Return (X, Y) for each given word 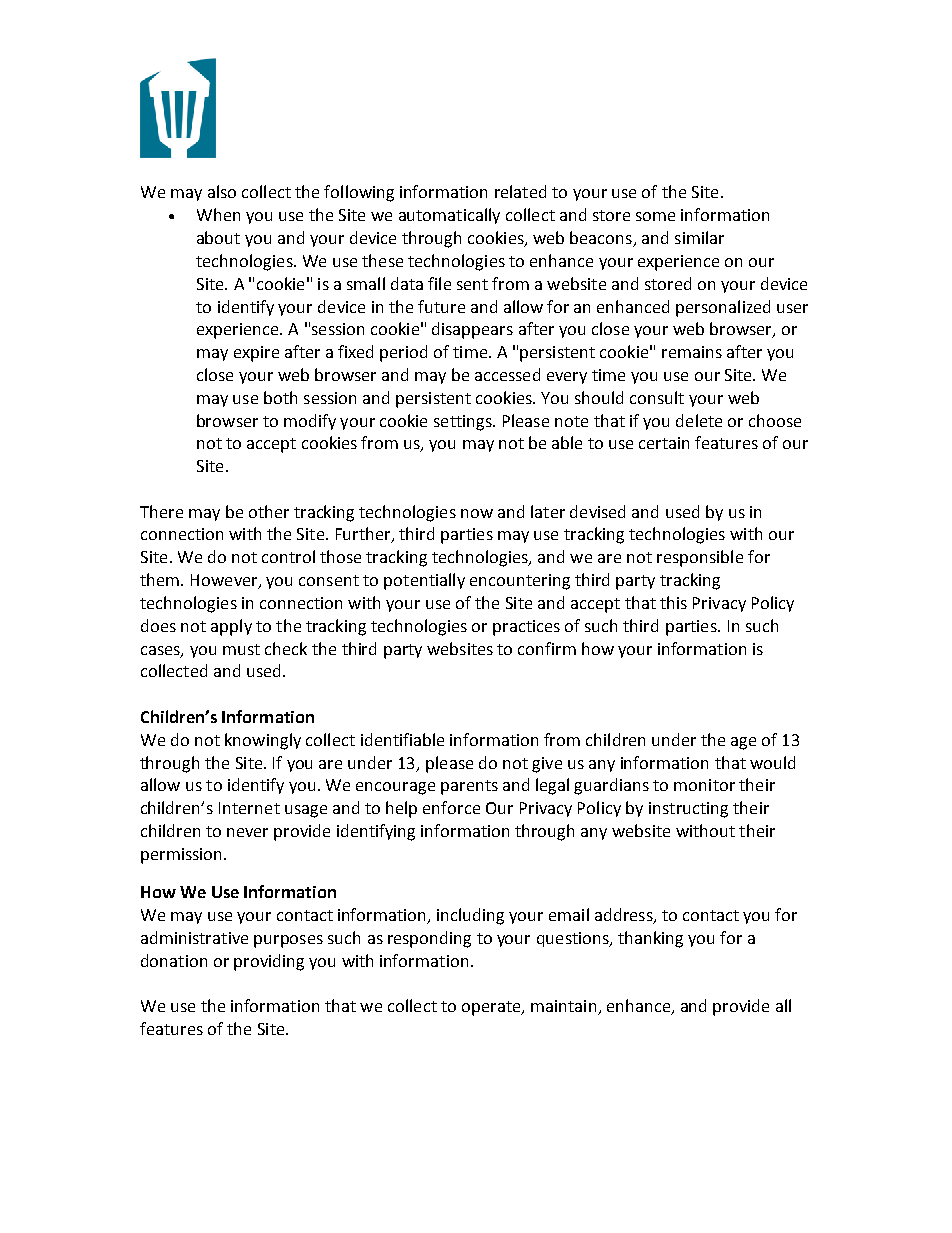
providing (269, 962)
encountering (520, 582)
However (225, 581)
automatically (449, 216)
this (673, 602)
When (218, 214)
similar (699, 237)
